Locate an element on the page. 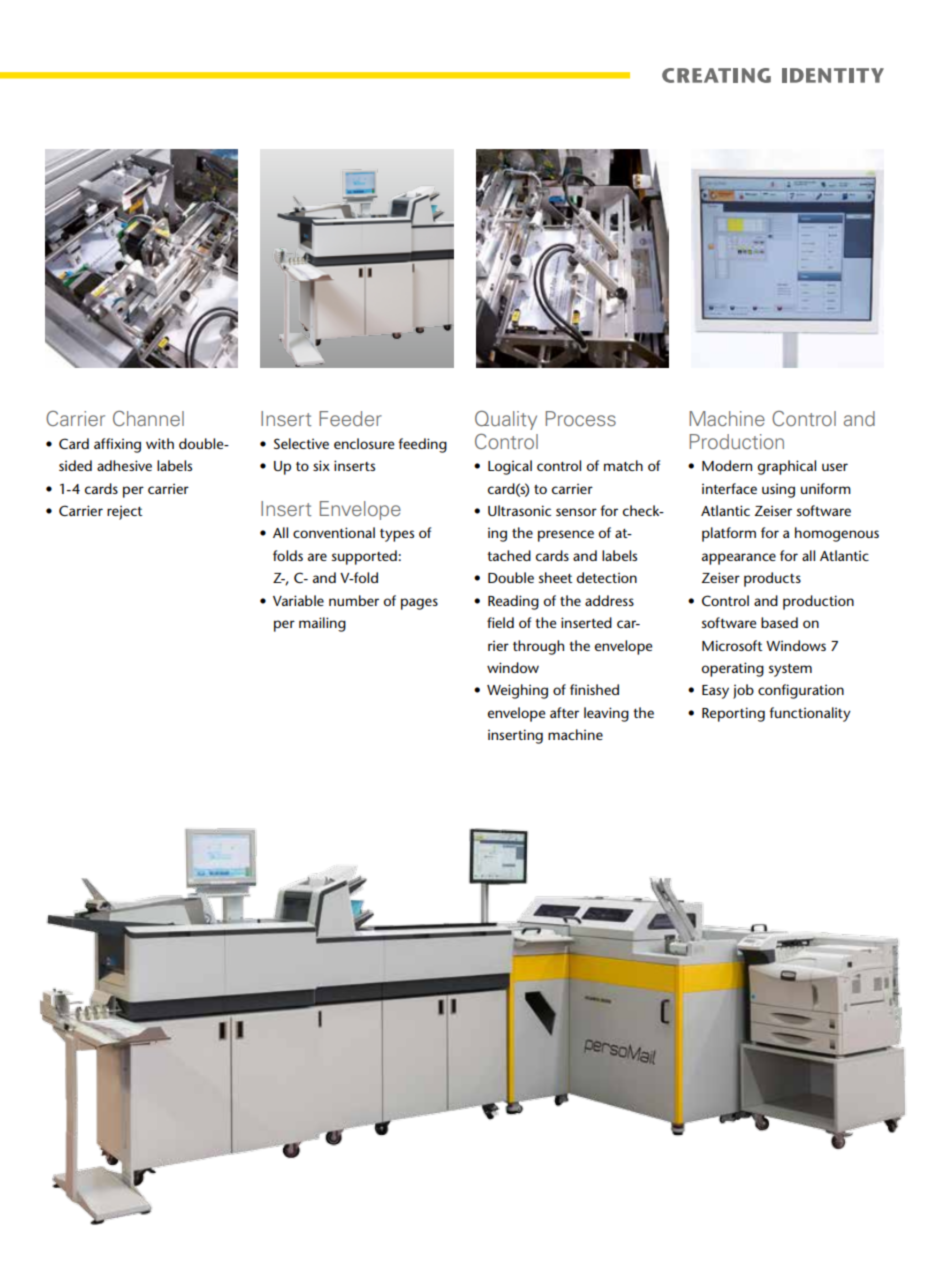  Channel is located at coordinates (148, 418).
